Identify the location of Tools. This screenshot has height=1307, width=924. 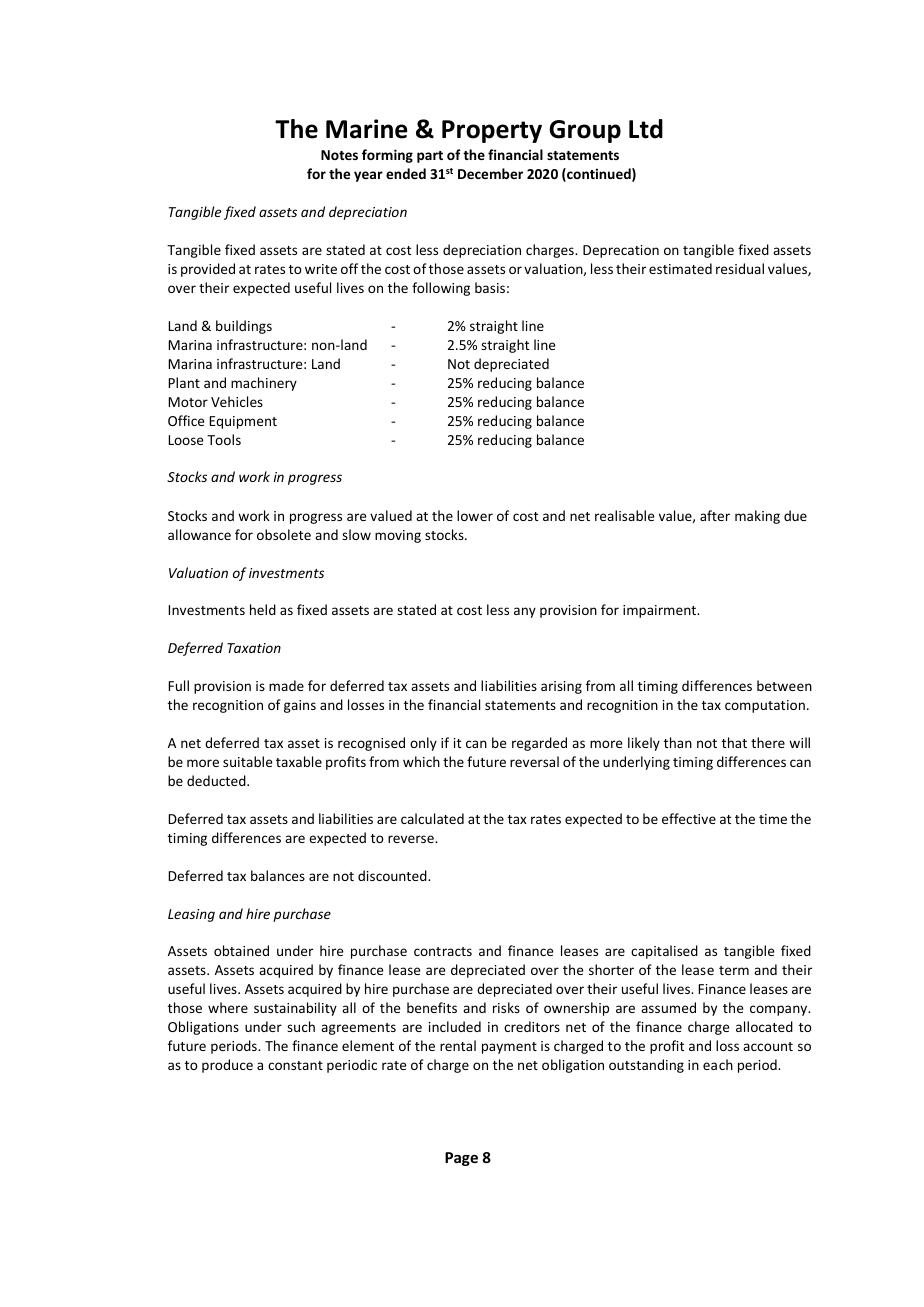
(224, 439).
